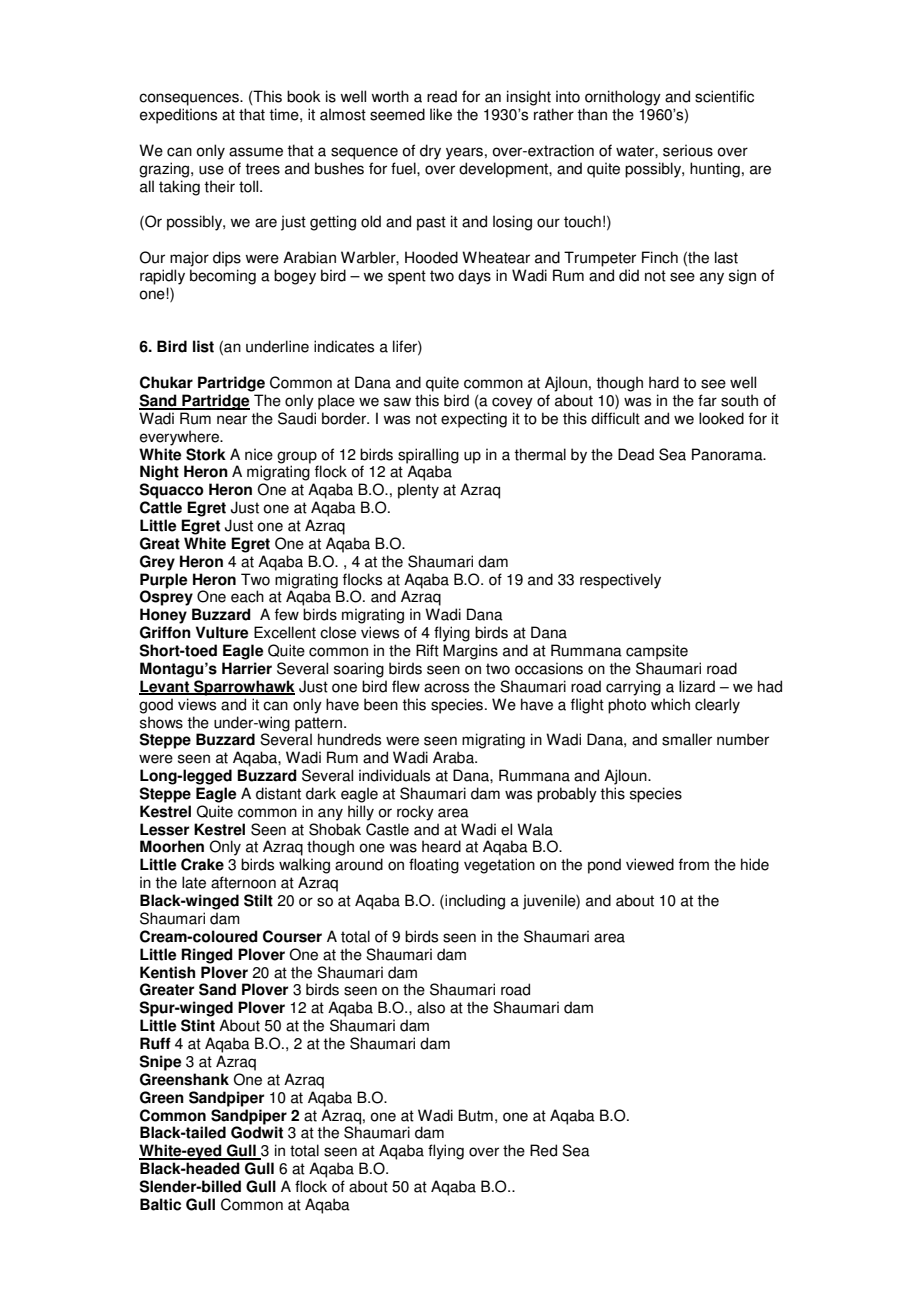 Image resolution: width=924 pixels, height=1308 pixels. Describe the element at coordinates (203, 346) in the screenshot. I see `list` at that location.
